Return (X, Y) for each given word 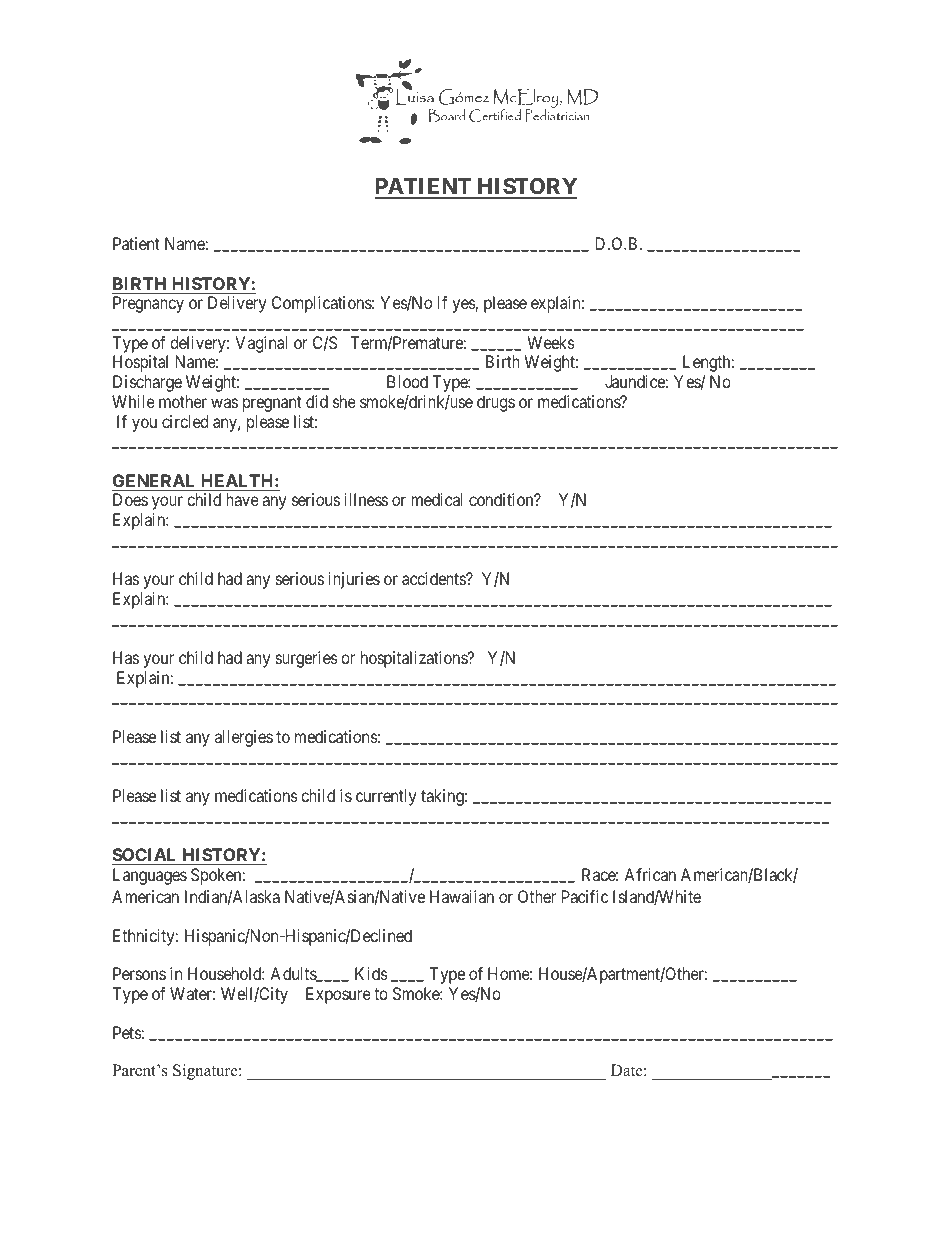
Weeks (551, 342)
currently (386, 797)
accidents (434, 578)
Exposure (338, 995)
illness (366, 499)
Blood (407, 381)
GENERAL (153, 480)
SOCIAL (146, 856)
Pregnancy (148, 304)
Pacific (585, 896)
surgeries (307, 659)
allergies (244, 738)
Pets (127, 1032)
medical (437, 499)
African (650, 874)
